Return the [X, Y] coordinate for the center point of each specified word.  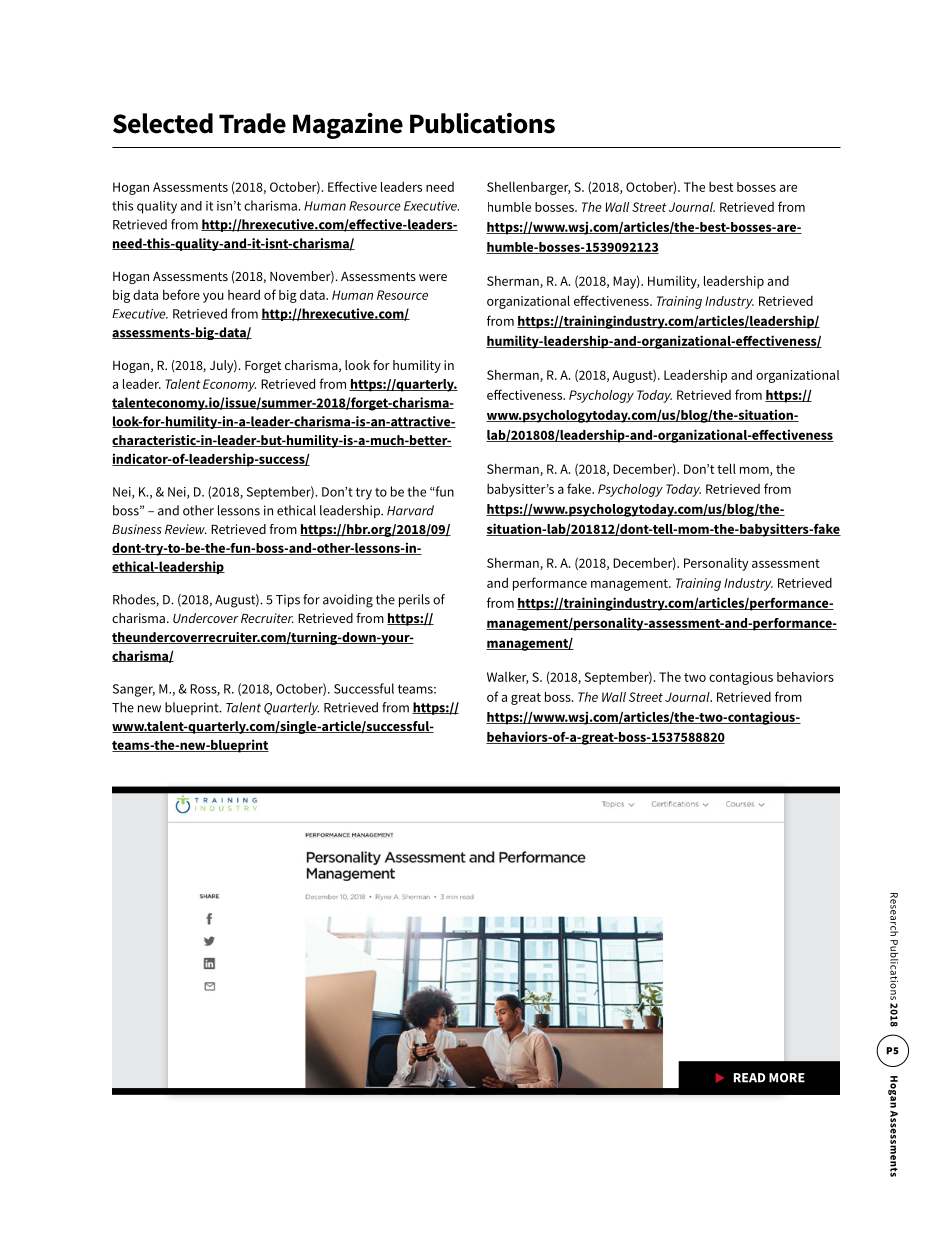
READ [749, 1078]
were [433, 277]
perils [414, 600]
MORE [787, 1078]
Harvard [410, 510]
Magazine [348, 126]
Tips [288, 600]
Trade [252, 123]
